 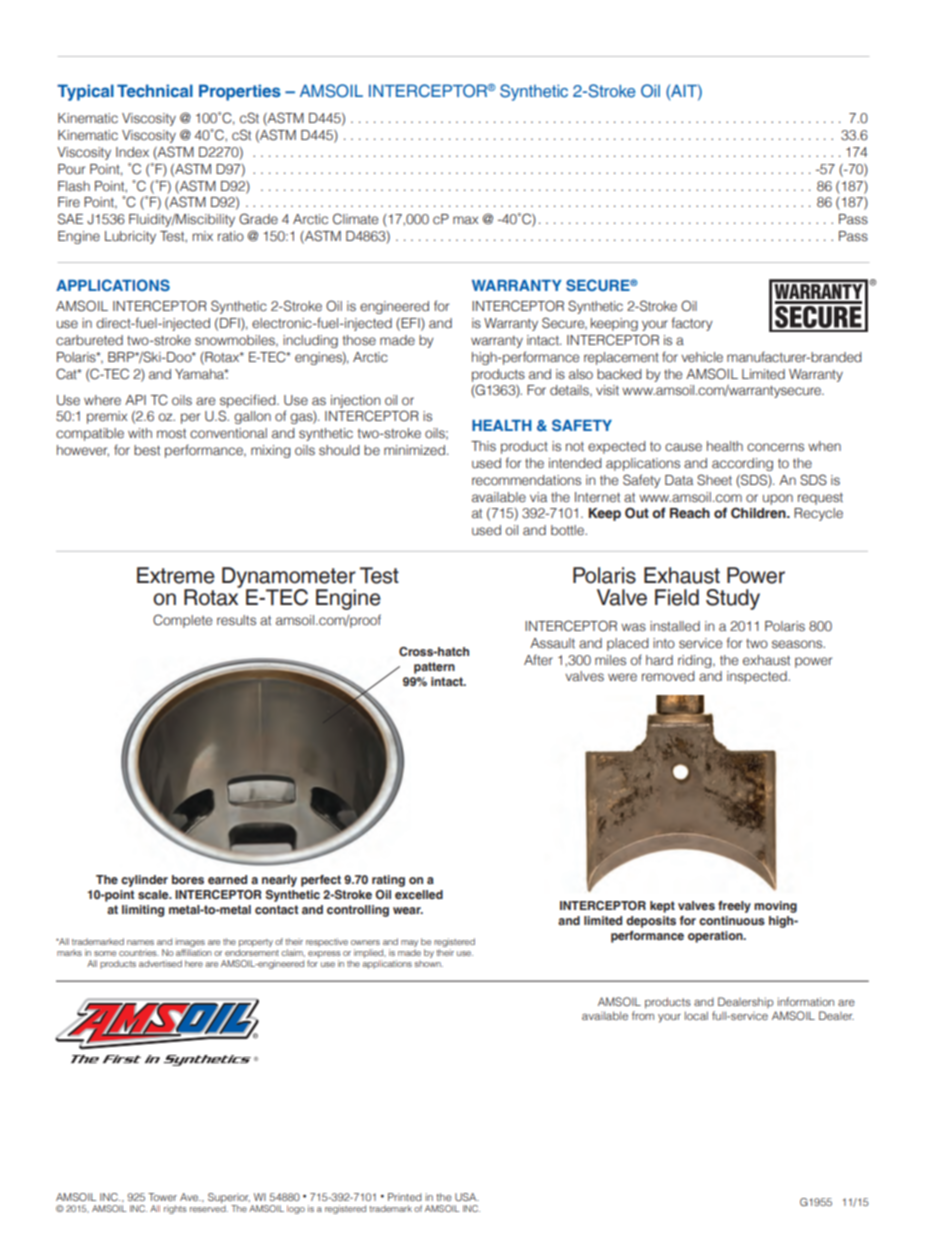 What do you see at coordinates (147, 450) in the screenshot?
I see `best` at bounding box center [147, 450].
